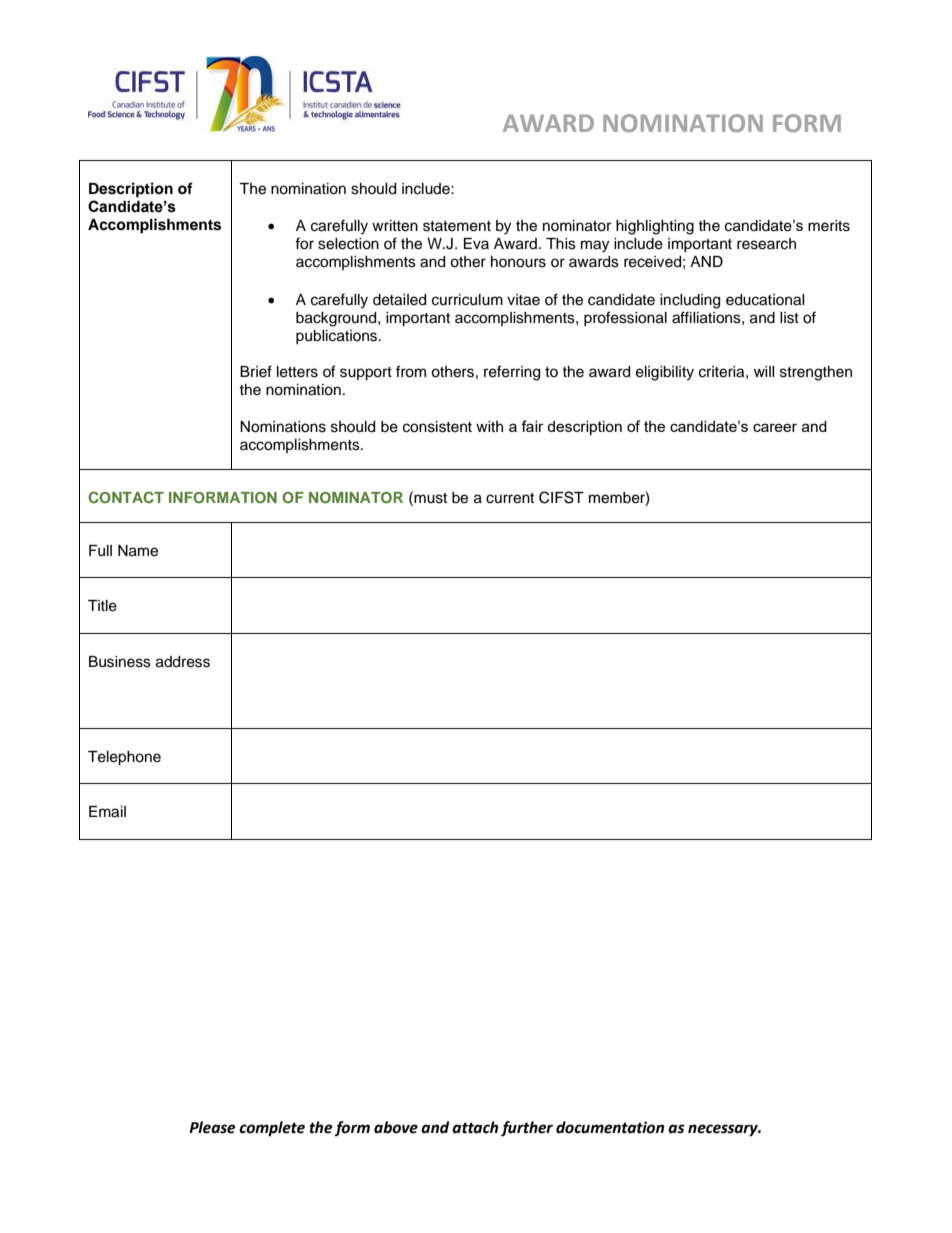  I want to click on current, so click(510, 498).
